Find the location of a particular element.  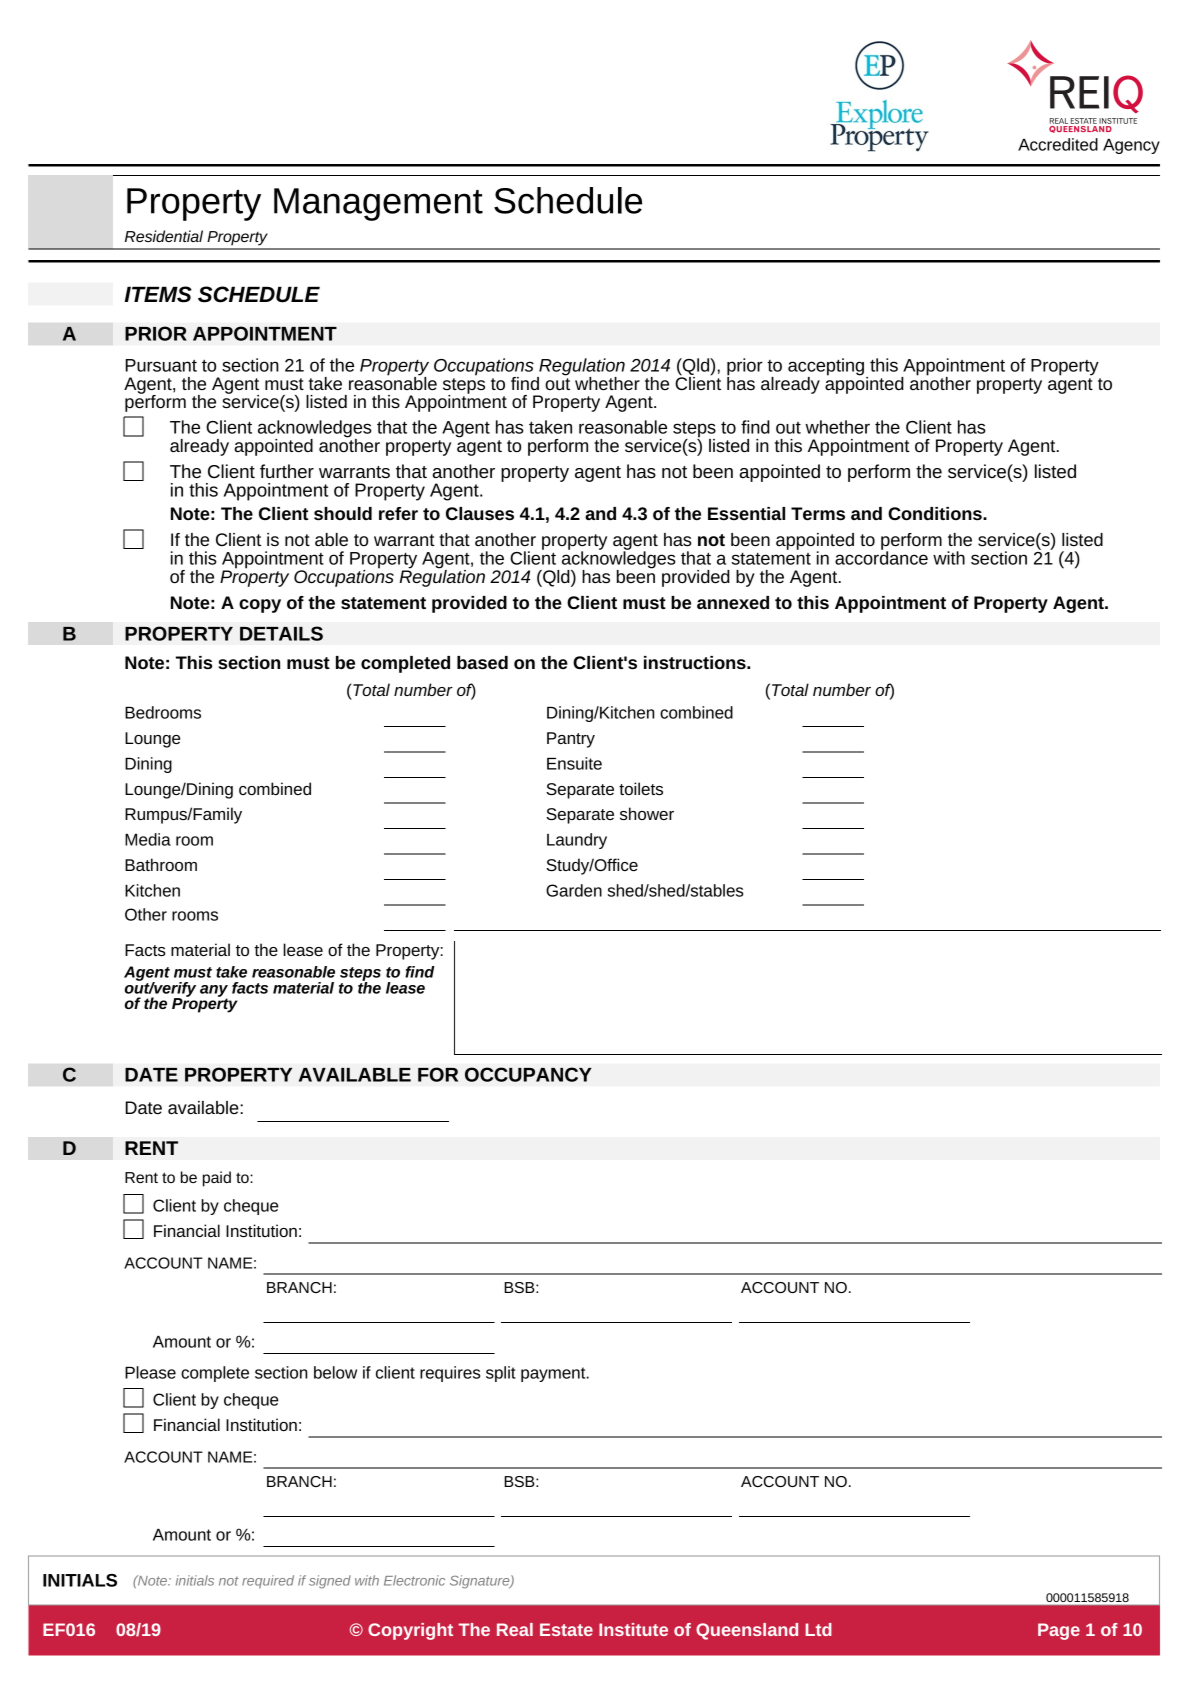

OCCUPANCY is located at coordinates (528, 1074).
